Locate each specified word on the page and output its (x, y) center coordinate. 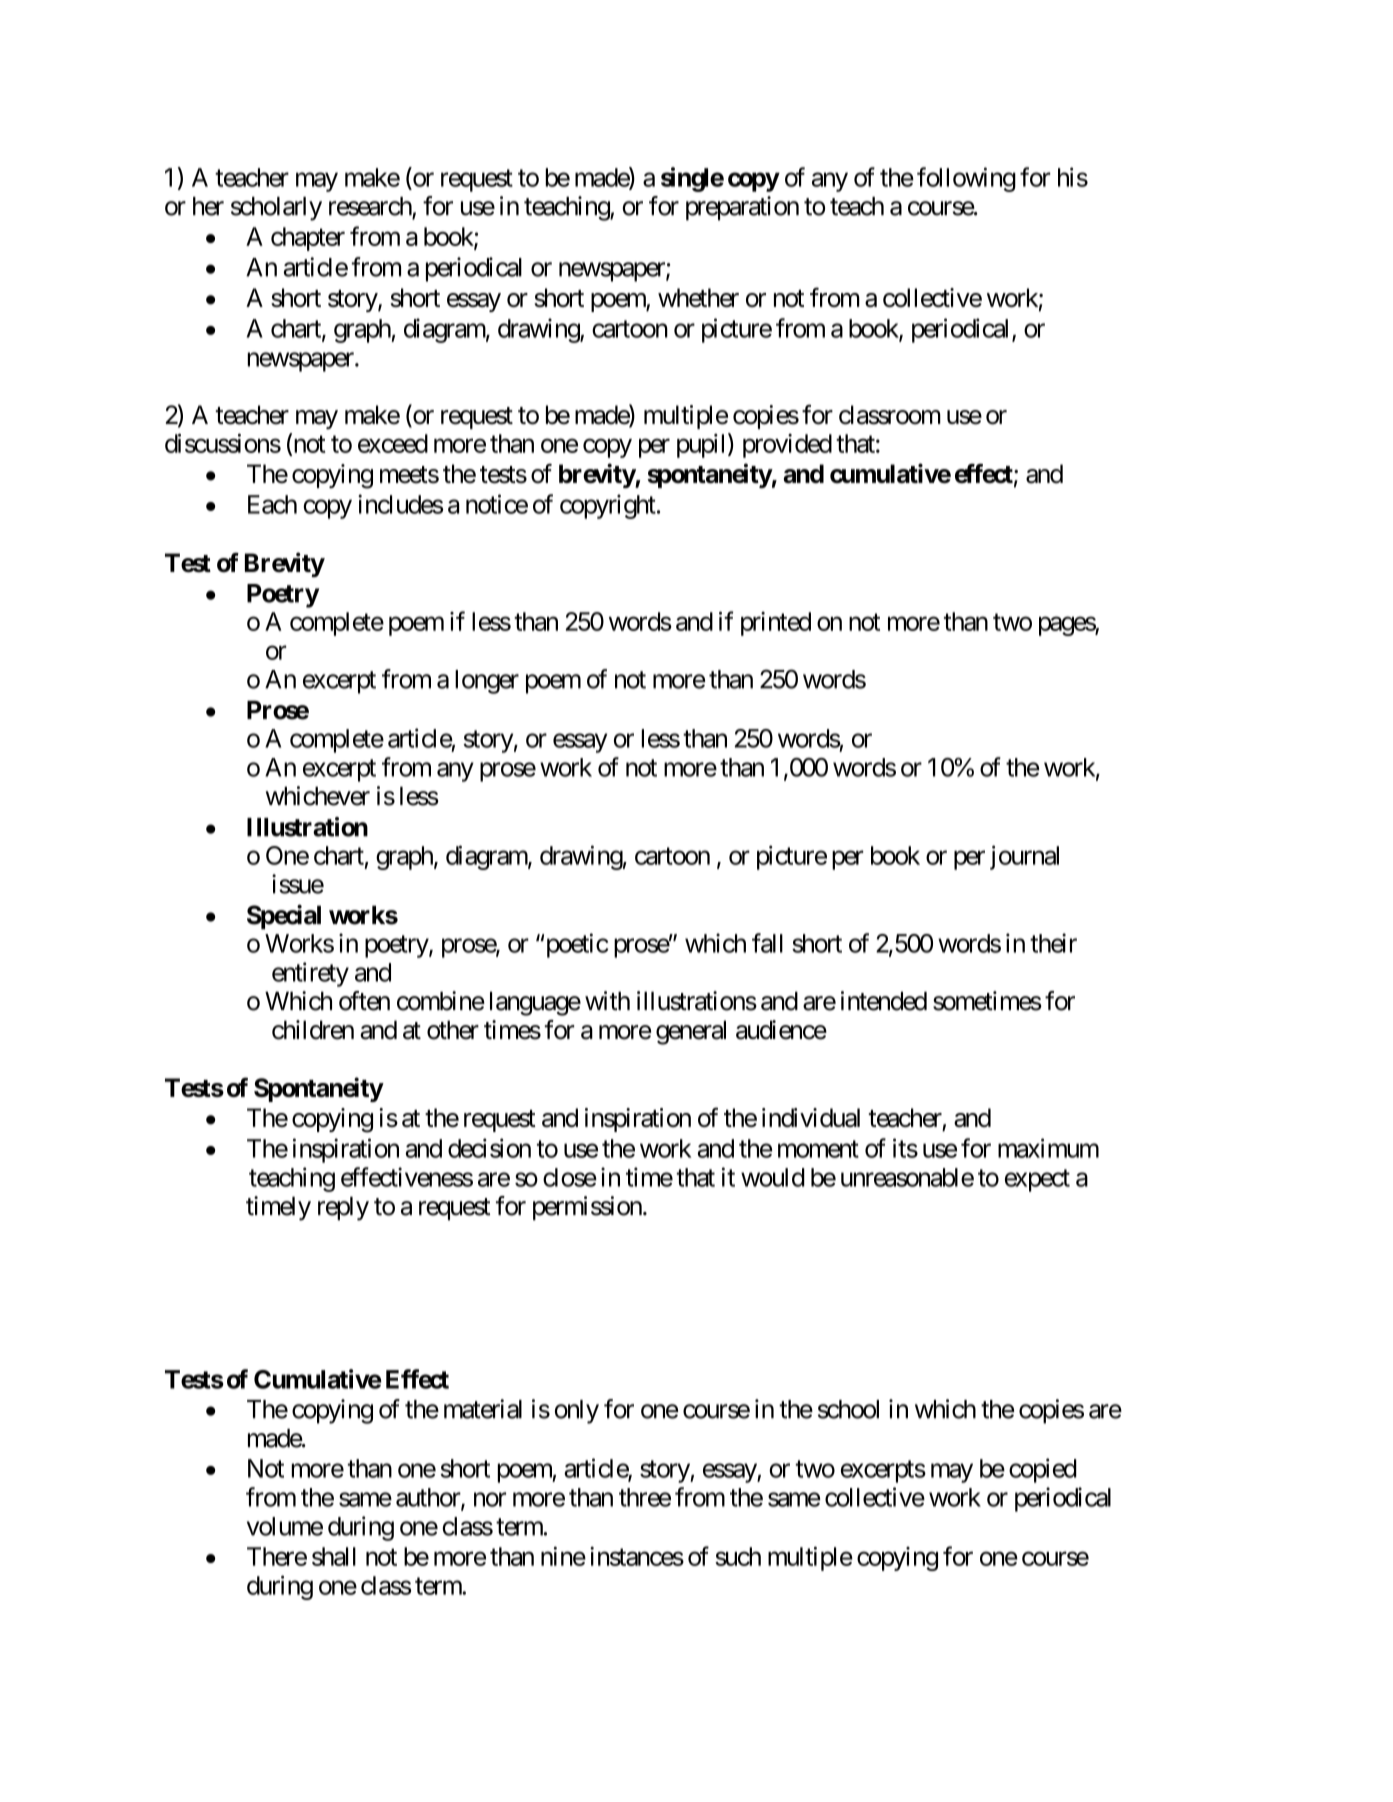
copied (1043, 1470)
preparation (742, 208)
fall (767, 943)
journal (1024, 857)
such (738, 1556)
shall (334, 1556)
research (371, 207)
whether (698, 297)
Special (284, 917)
